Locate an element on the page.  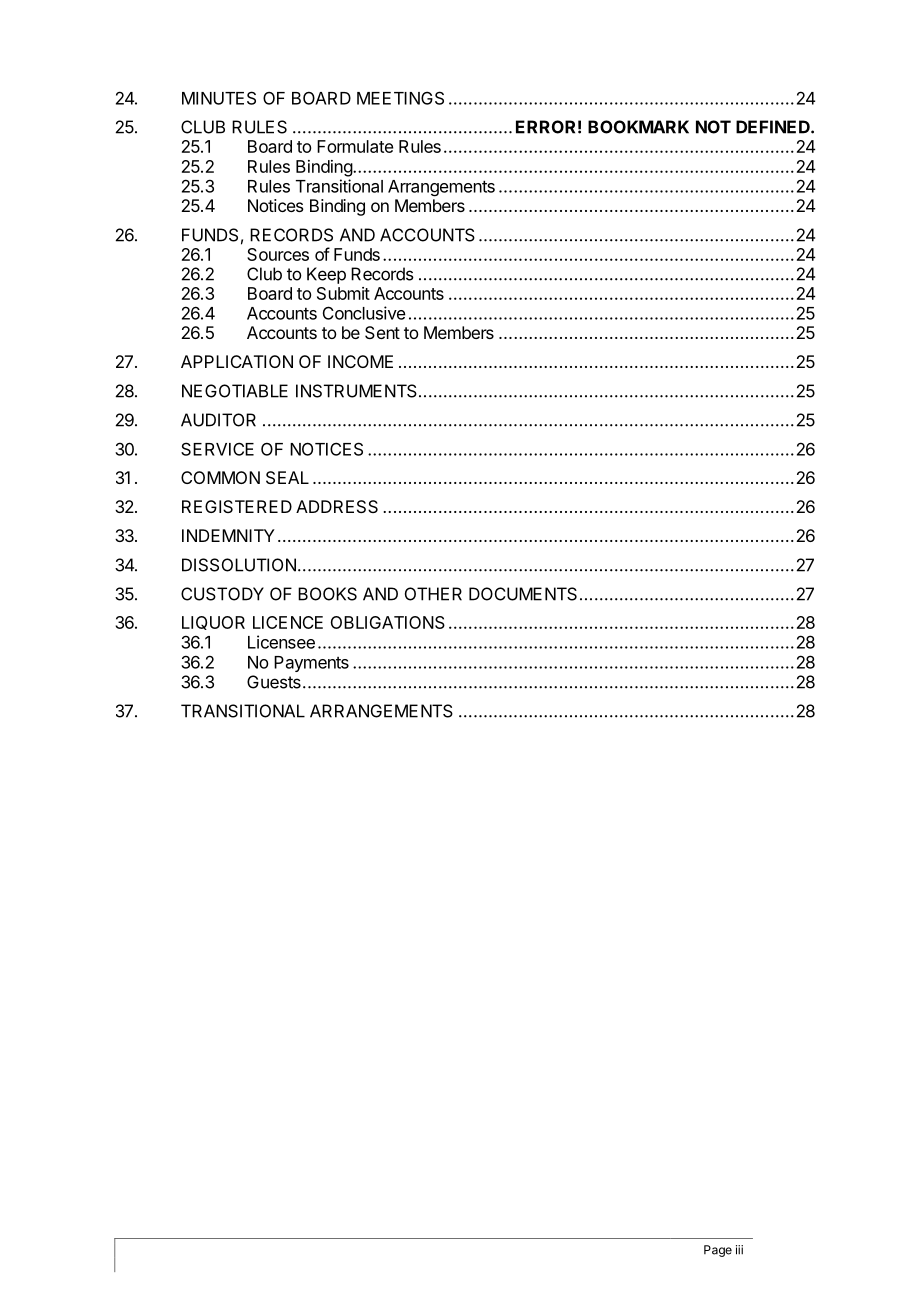
Formulate is located at coordinates (355, 146).
